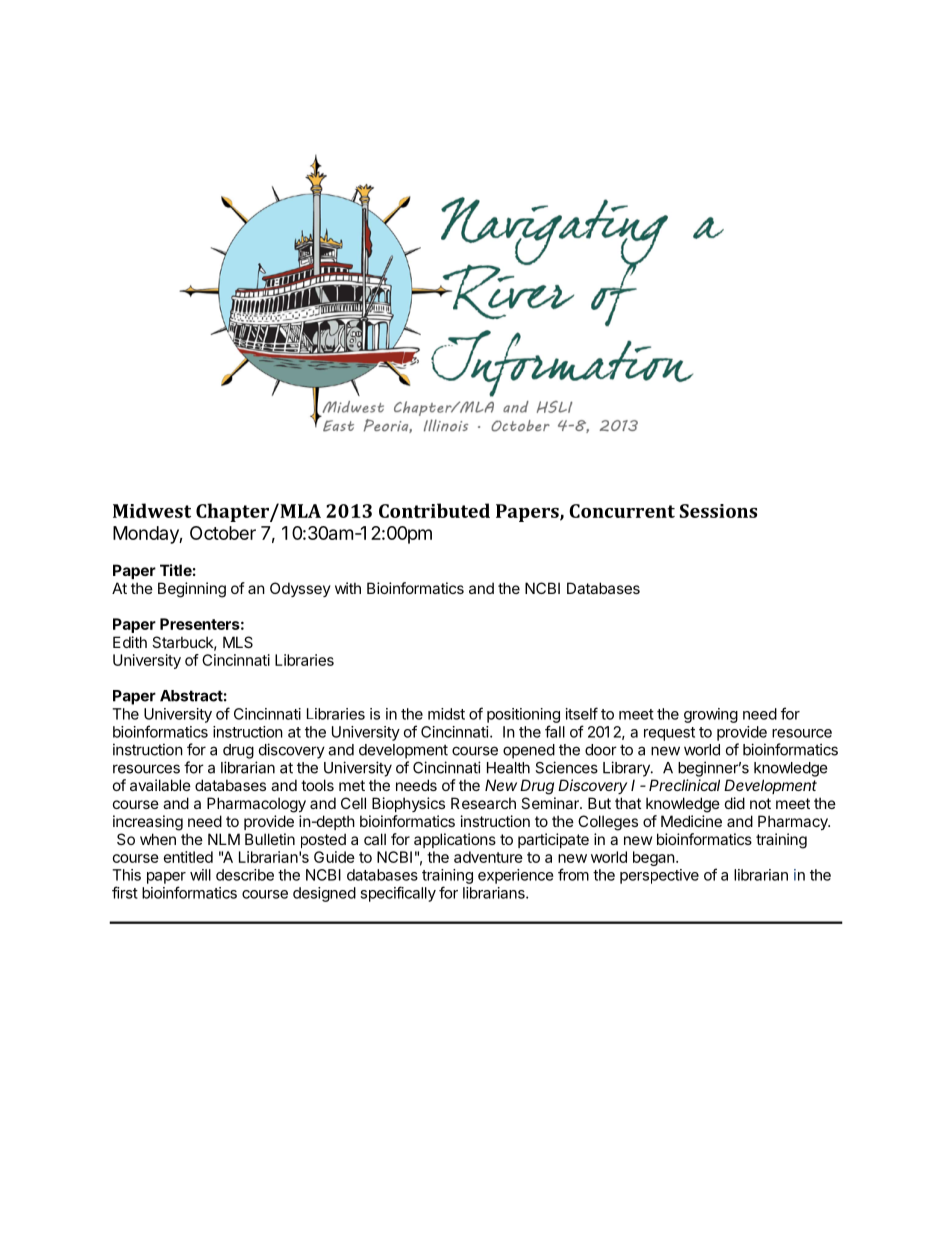 The width and height of the image is (952, 1233). I want to click on Sessions, so click(718, 511).
